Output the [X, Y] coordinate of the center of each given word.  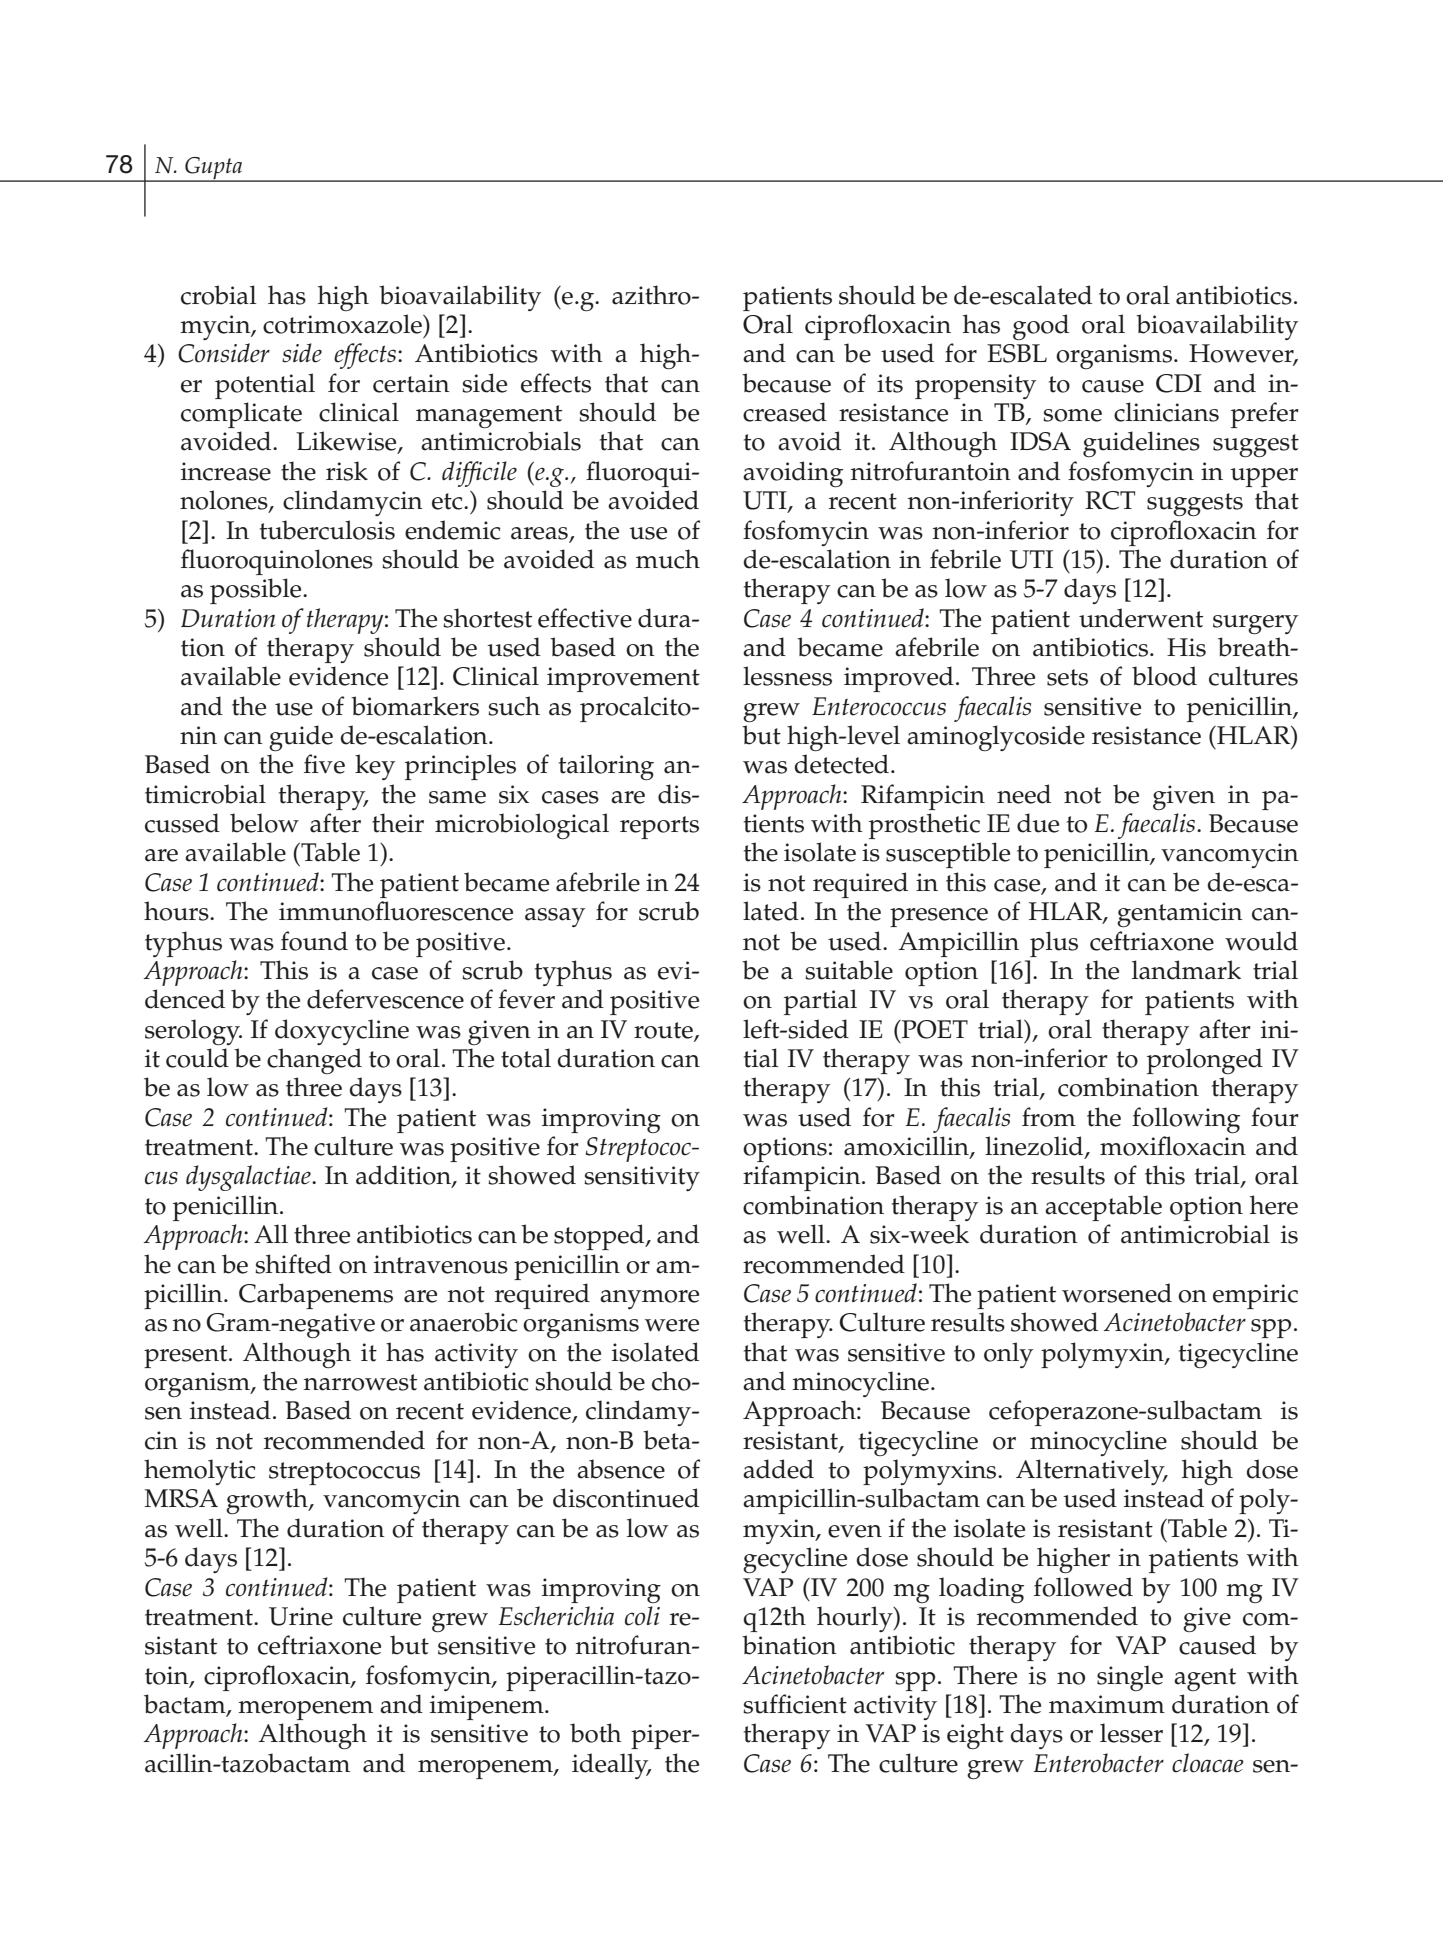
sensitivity [642, 1178]
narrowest [360, 1382]
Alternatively [1091, 1472]
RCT [1110, 500]
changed [314, 1061]
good [1041, 327]
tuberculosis [327, 530]
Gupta [214, 169]
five [324, 764]
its [890, 383]
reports [659, 827]
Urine [301, 1616]
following [1186, 1120]
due [1038, 823]
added [778, 1469]
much [668, 559]
